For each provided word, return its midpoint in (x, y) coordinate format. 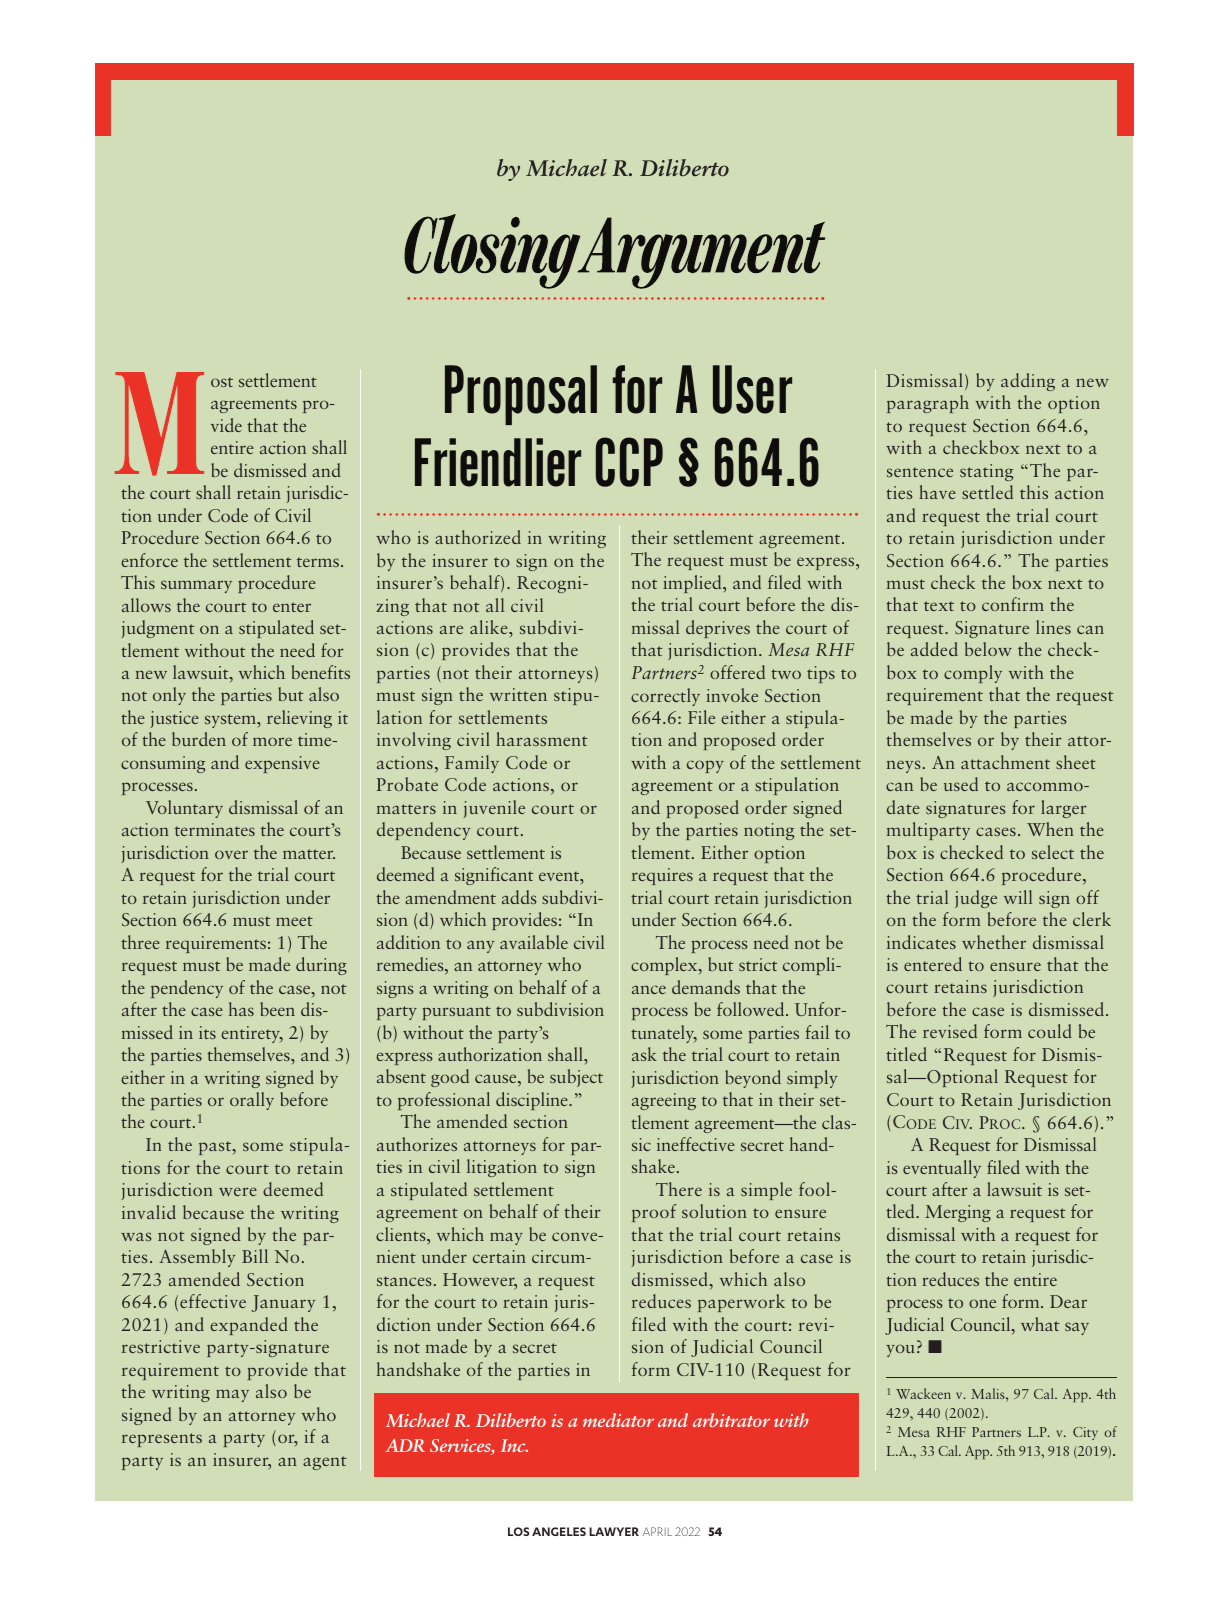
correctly (665, 697)
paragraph (928, 404)
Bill (255, 1256)
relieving (299, 719)
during (321, 966)
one (982, 1303)
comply (973, 674)
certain (499, 1256)
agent (324, 1463)
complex (665, 966)
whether (994, 942)
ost (222, 382)
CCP (629, 462)
